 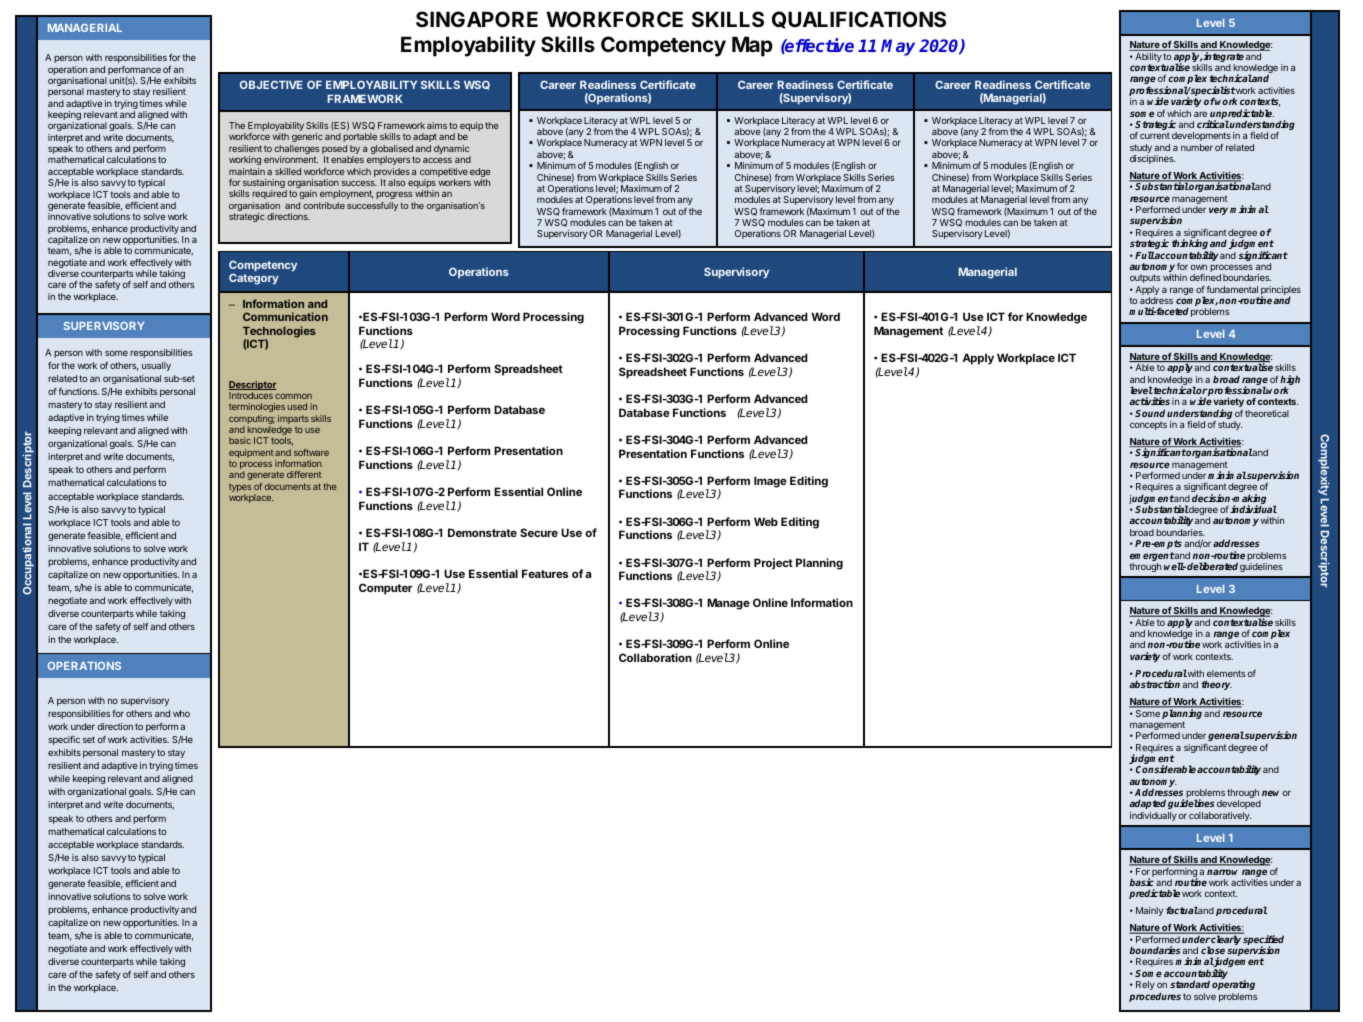 I want to click on types, so click(x=240, y=489).
